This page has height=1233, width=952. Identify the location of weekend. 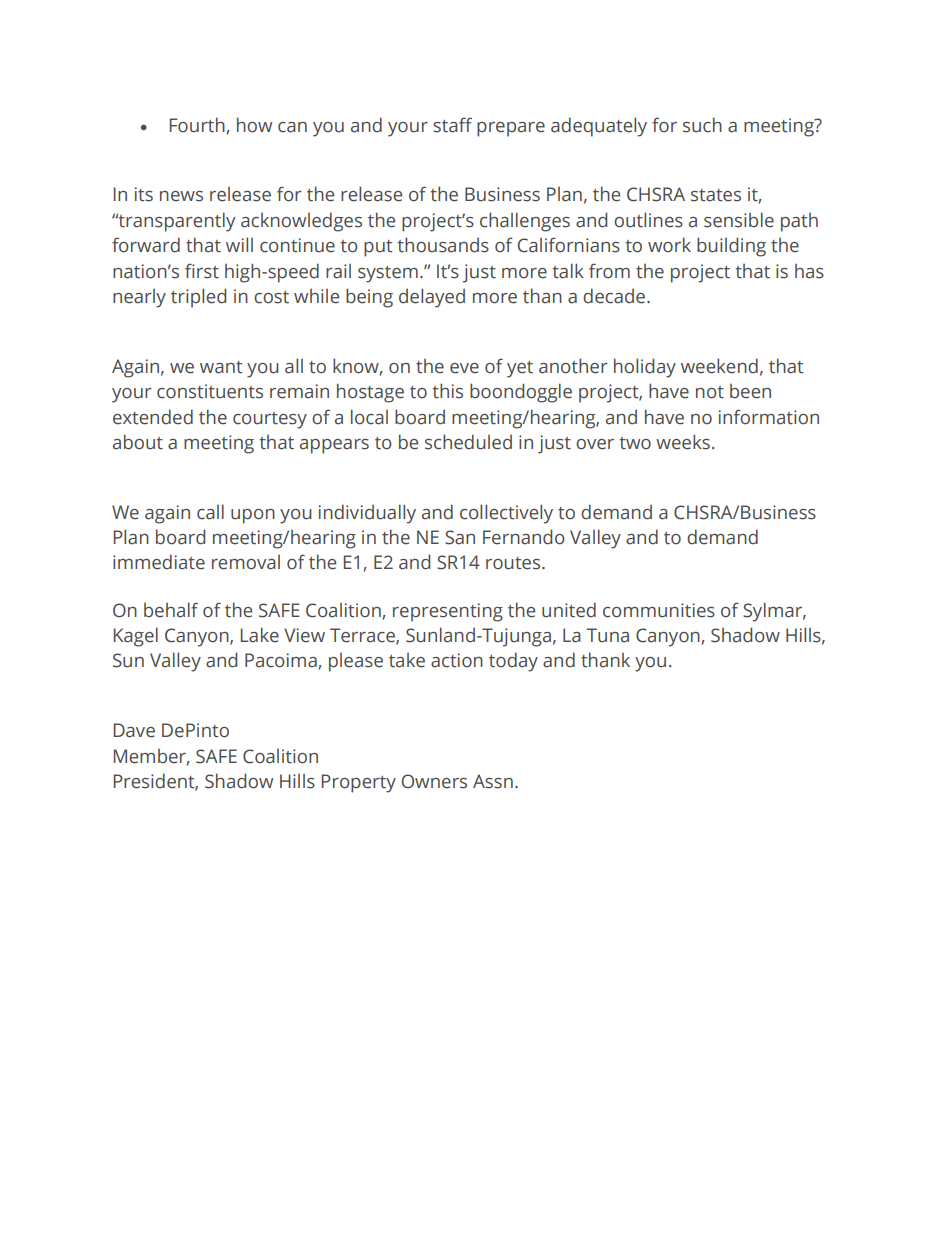
(719, 366).
